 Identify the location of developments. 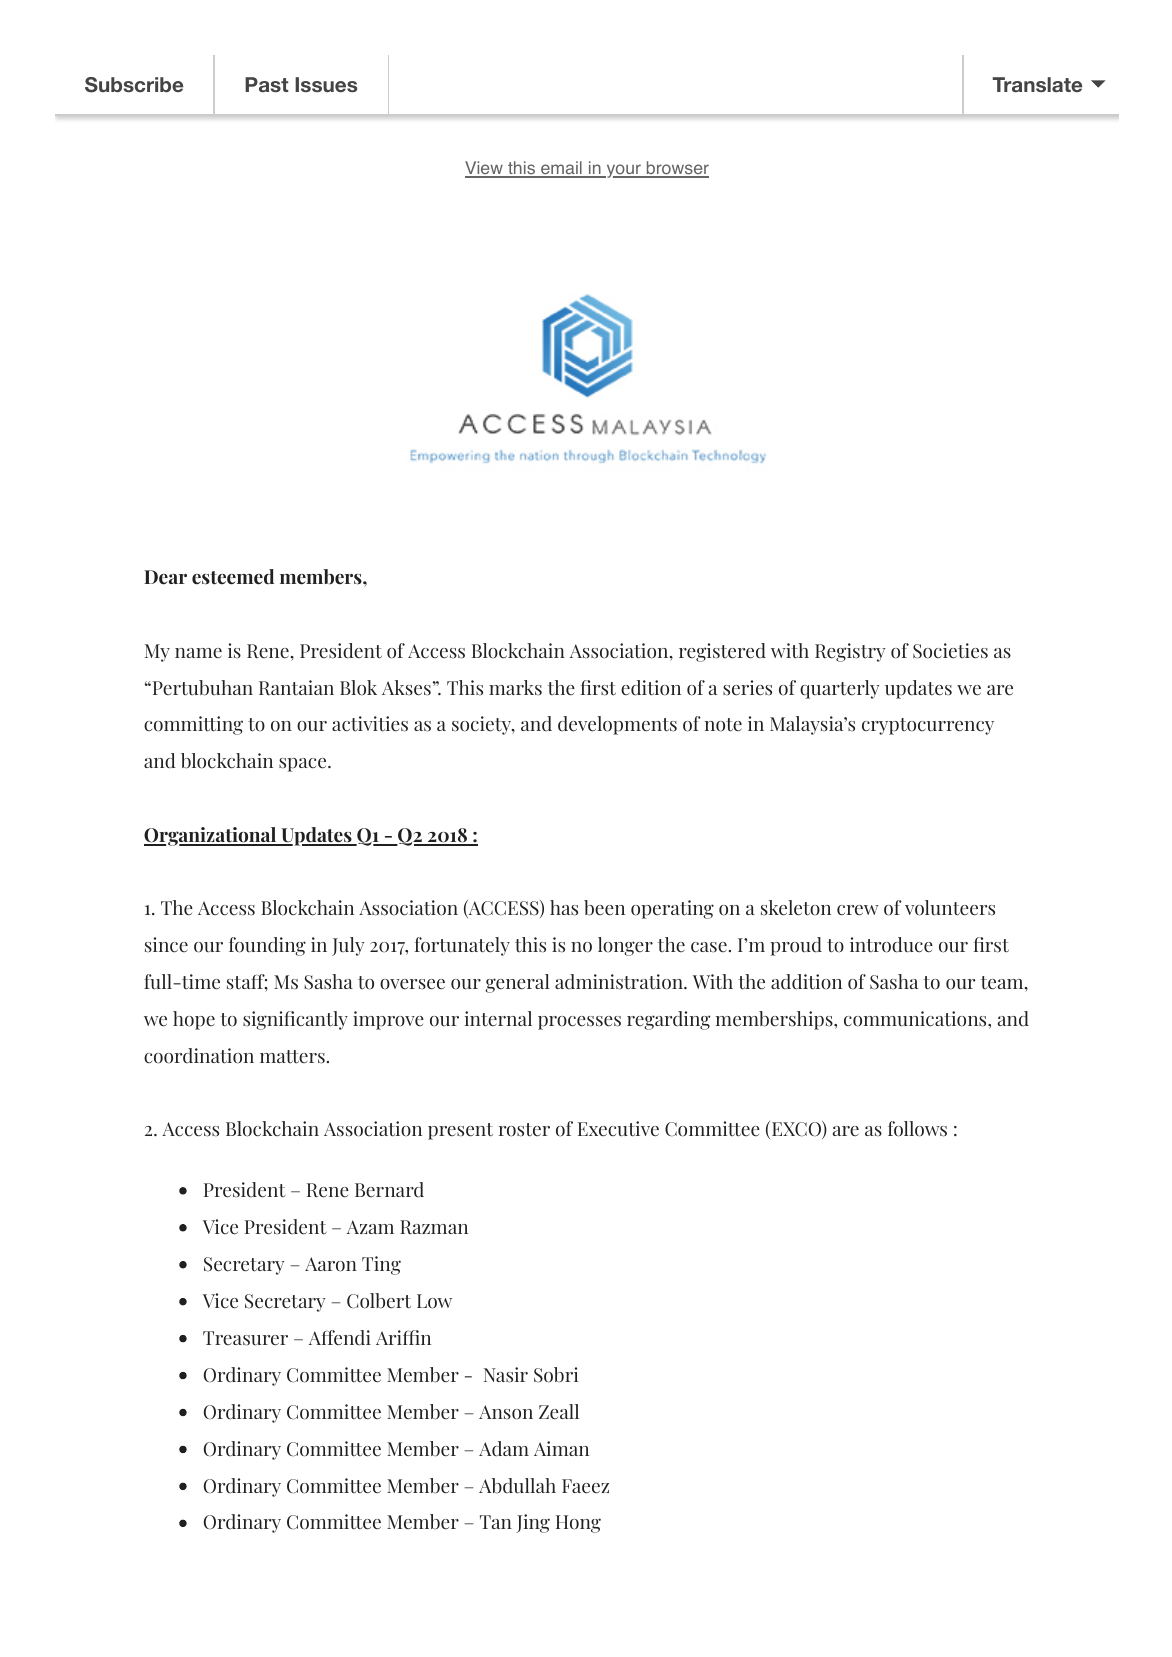
(617, 725).
